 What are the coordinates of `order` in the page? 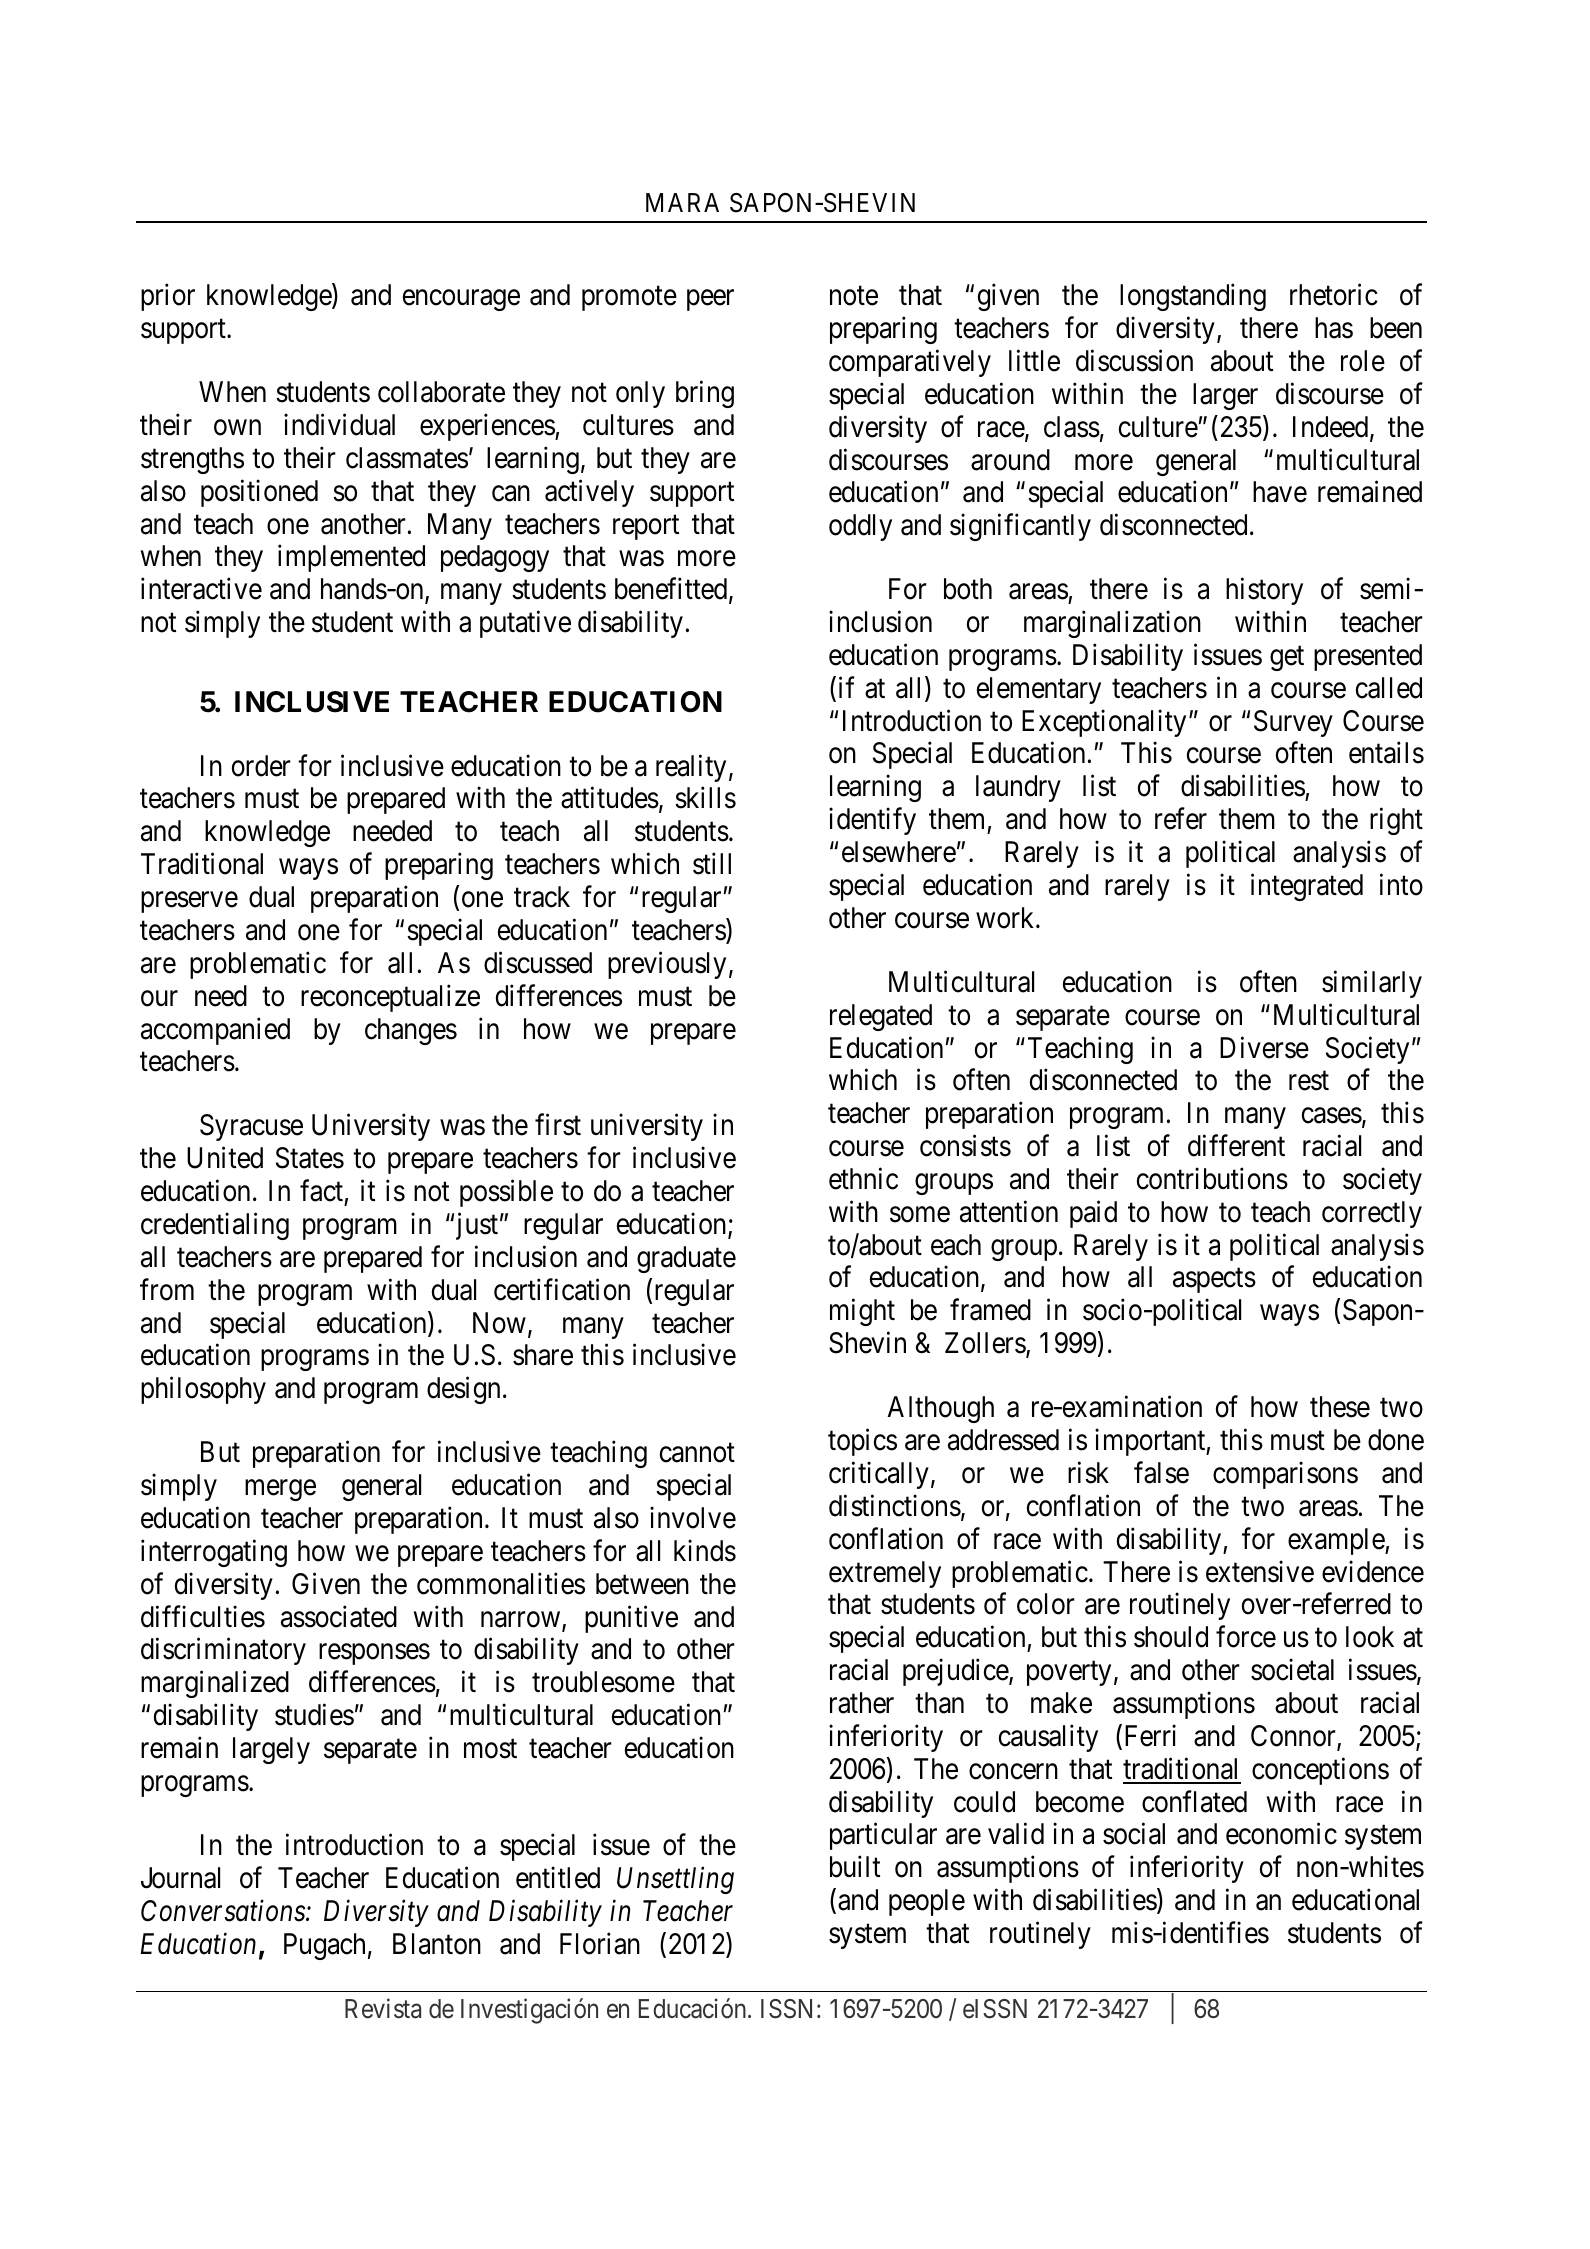 It's located at (261, 766).
